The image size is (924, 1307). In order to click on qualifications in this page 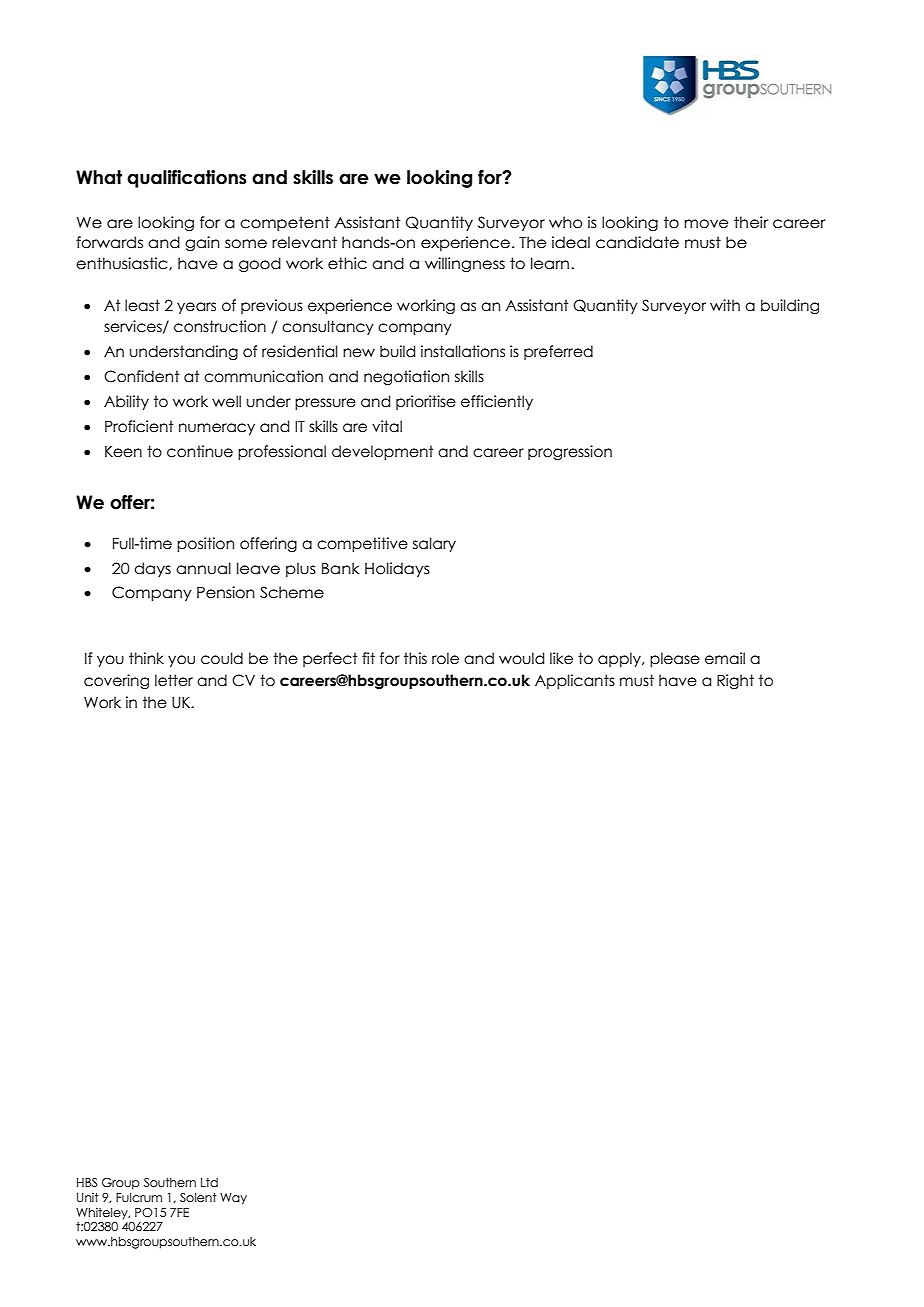, I will do `click(187, 179)`.
